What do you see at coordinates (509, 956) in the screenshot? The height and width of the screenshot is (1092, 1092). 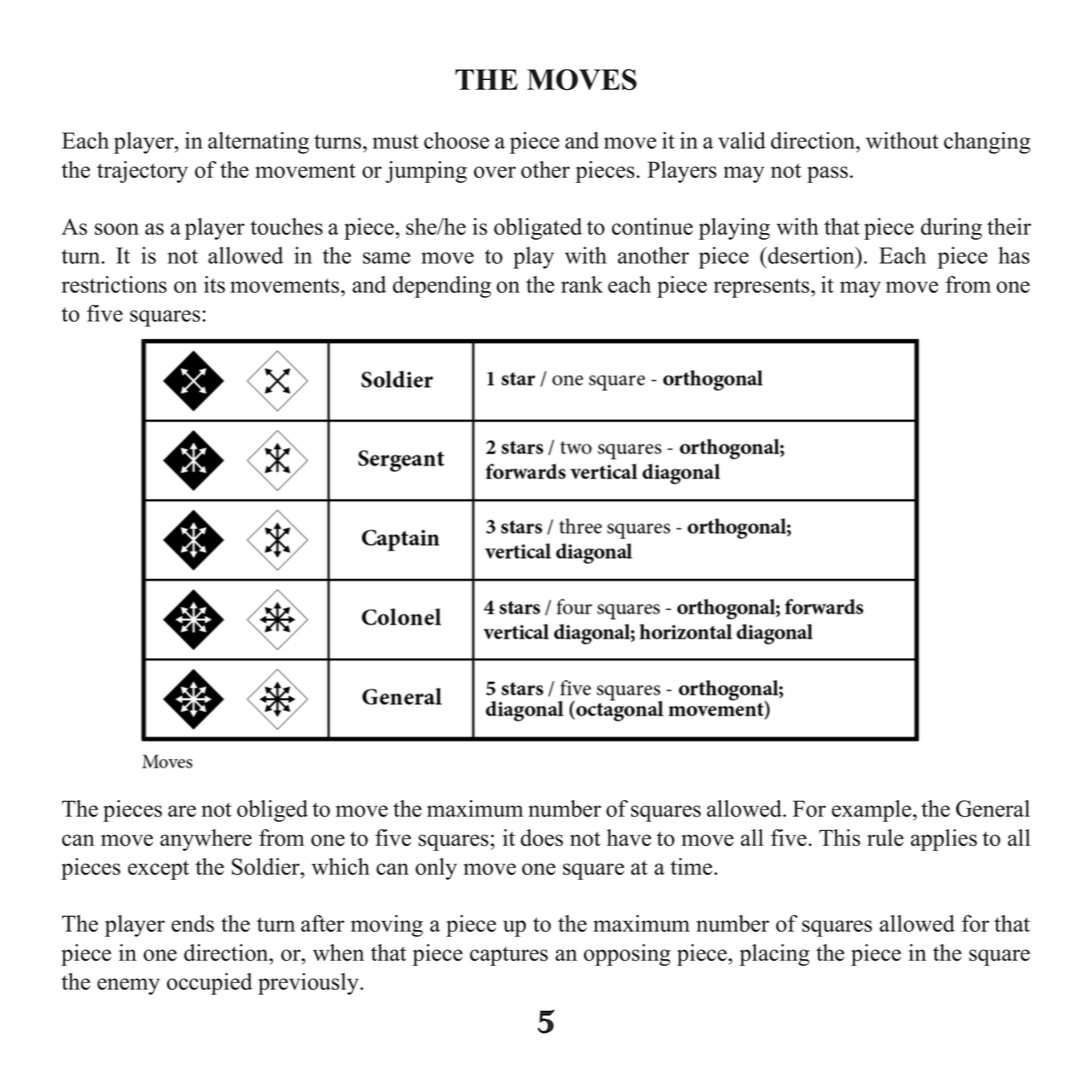 I see `captures` at bounding box center [509, 956].
